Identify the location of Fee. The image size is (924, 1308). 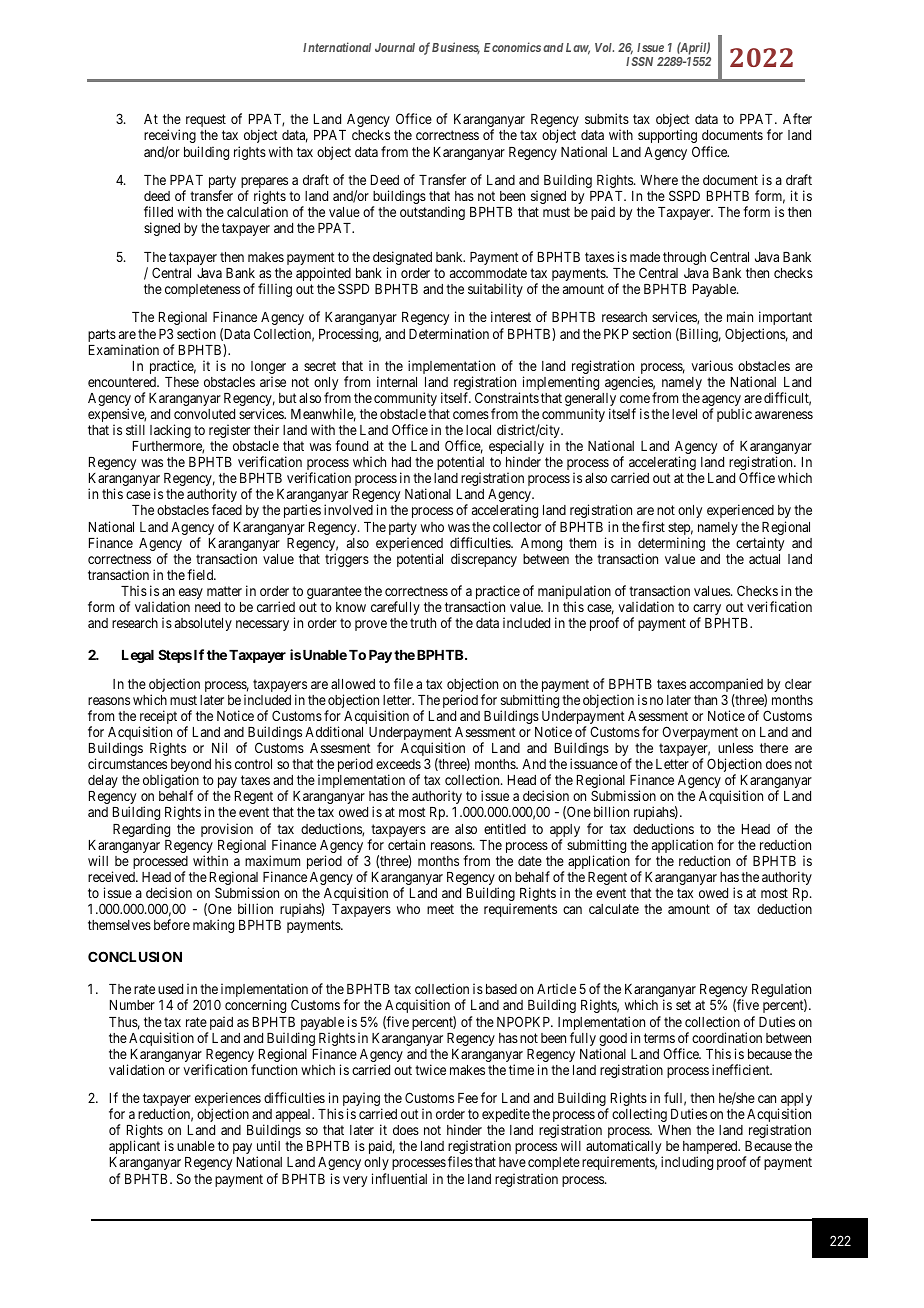
(468, 1098).
